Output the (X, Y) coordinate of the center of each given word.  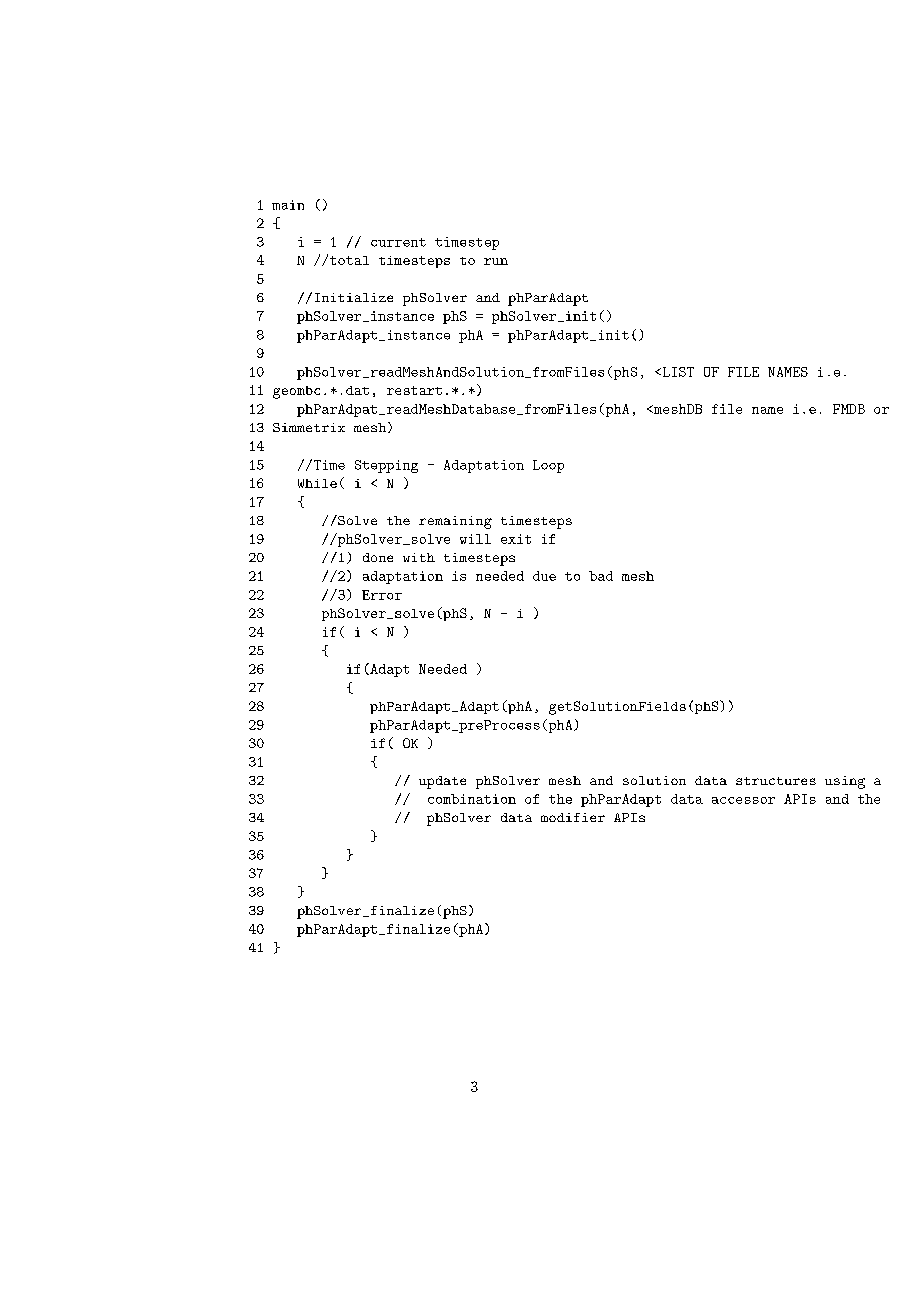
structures (776, 781)
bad (601, 576)
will (475, 539)
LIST (677, 372)
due (544, 576)
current (398, 242)
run (496, 261)
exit (516, 539)
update (442, 782)
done (378, 557)
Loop (548, 466)
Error (382, 595)
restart (414, 390)
